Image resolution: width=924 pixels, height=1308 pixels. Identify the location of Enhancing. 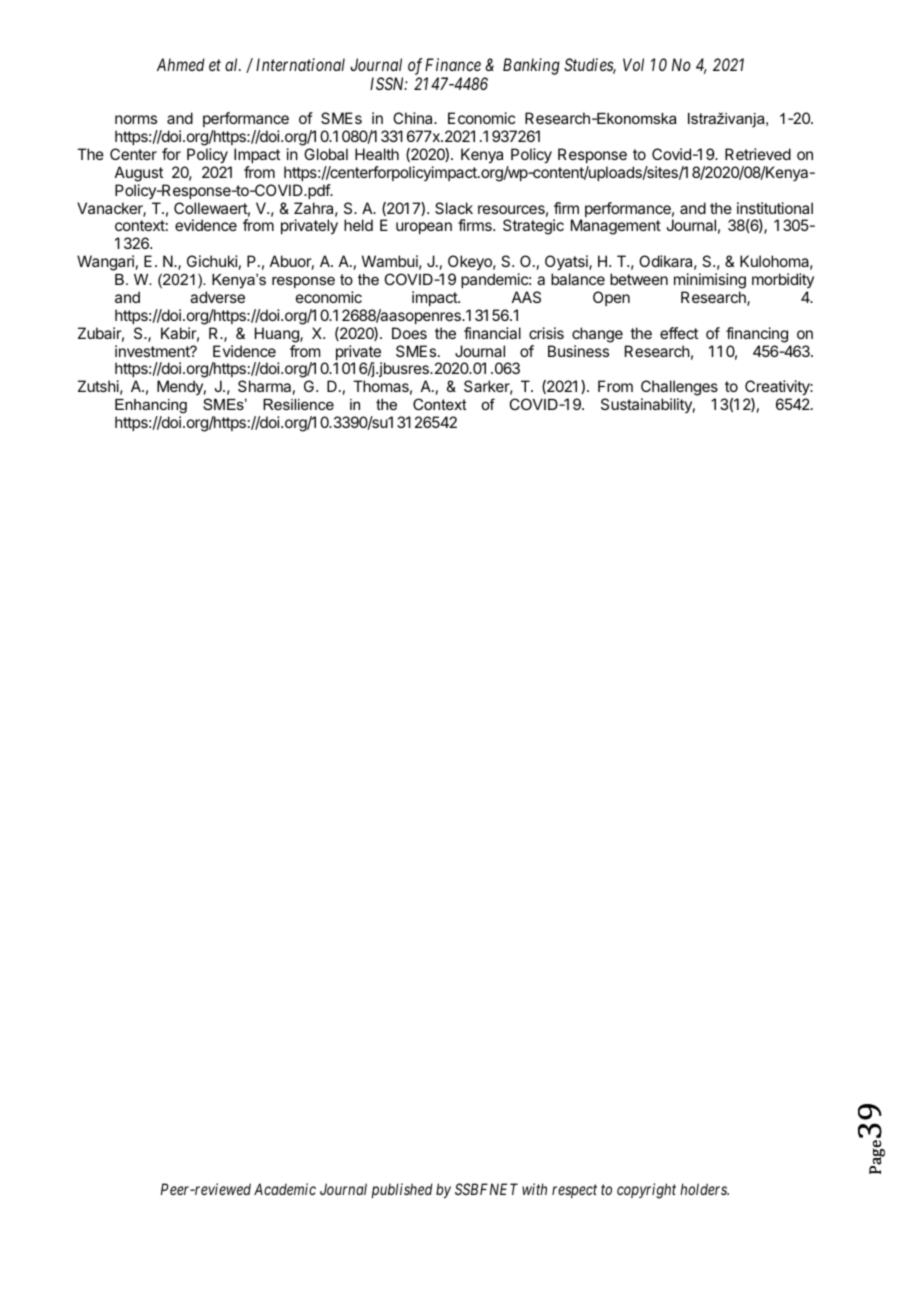
(151, 406).
